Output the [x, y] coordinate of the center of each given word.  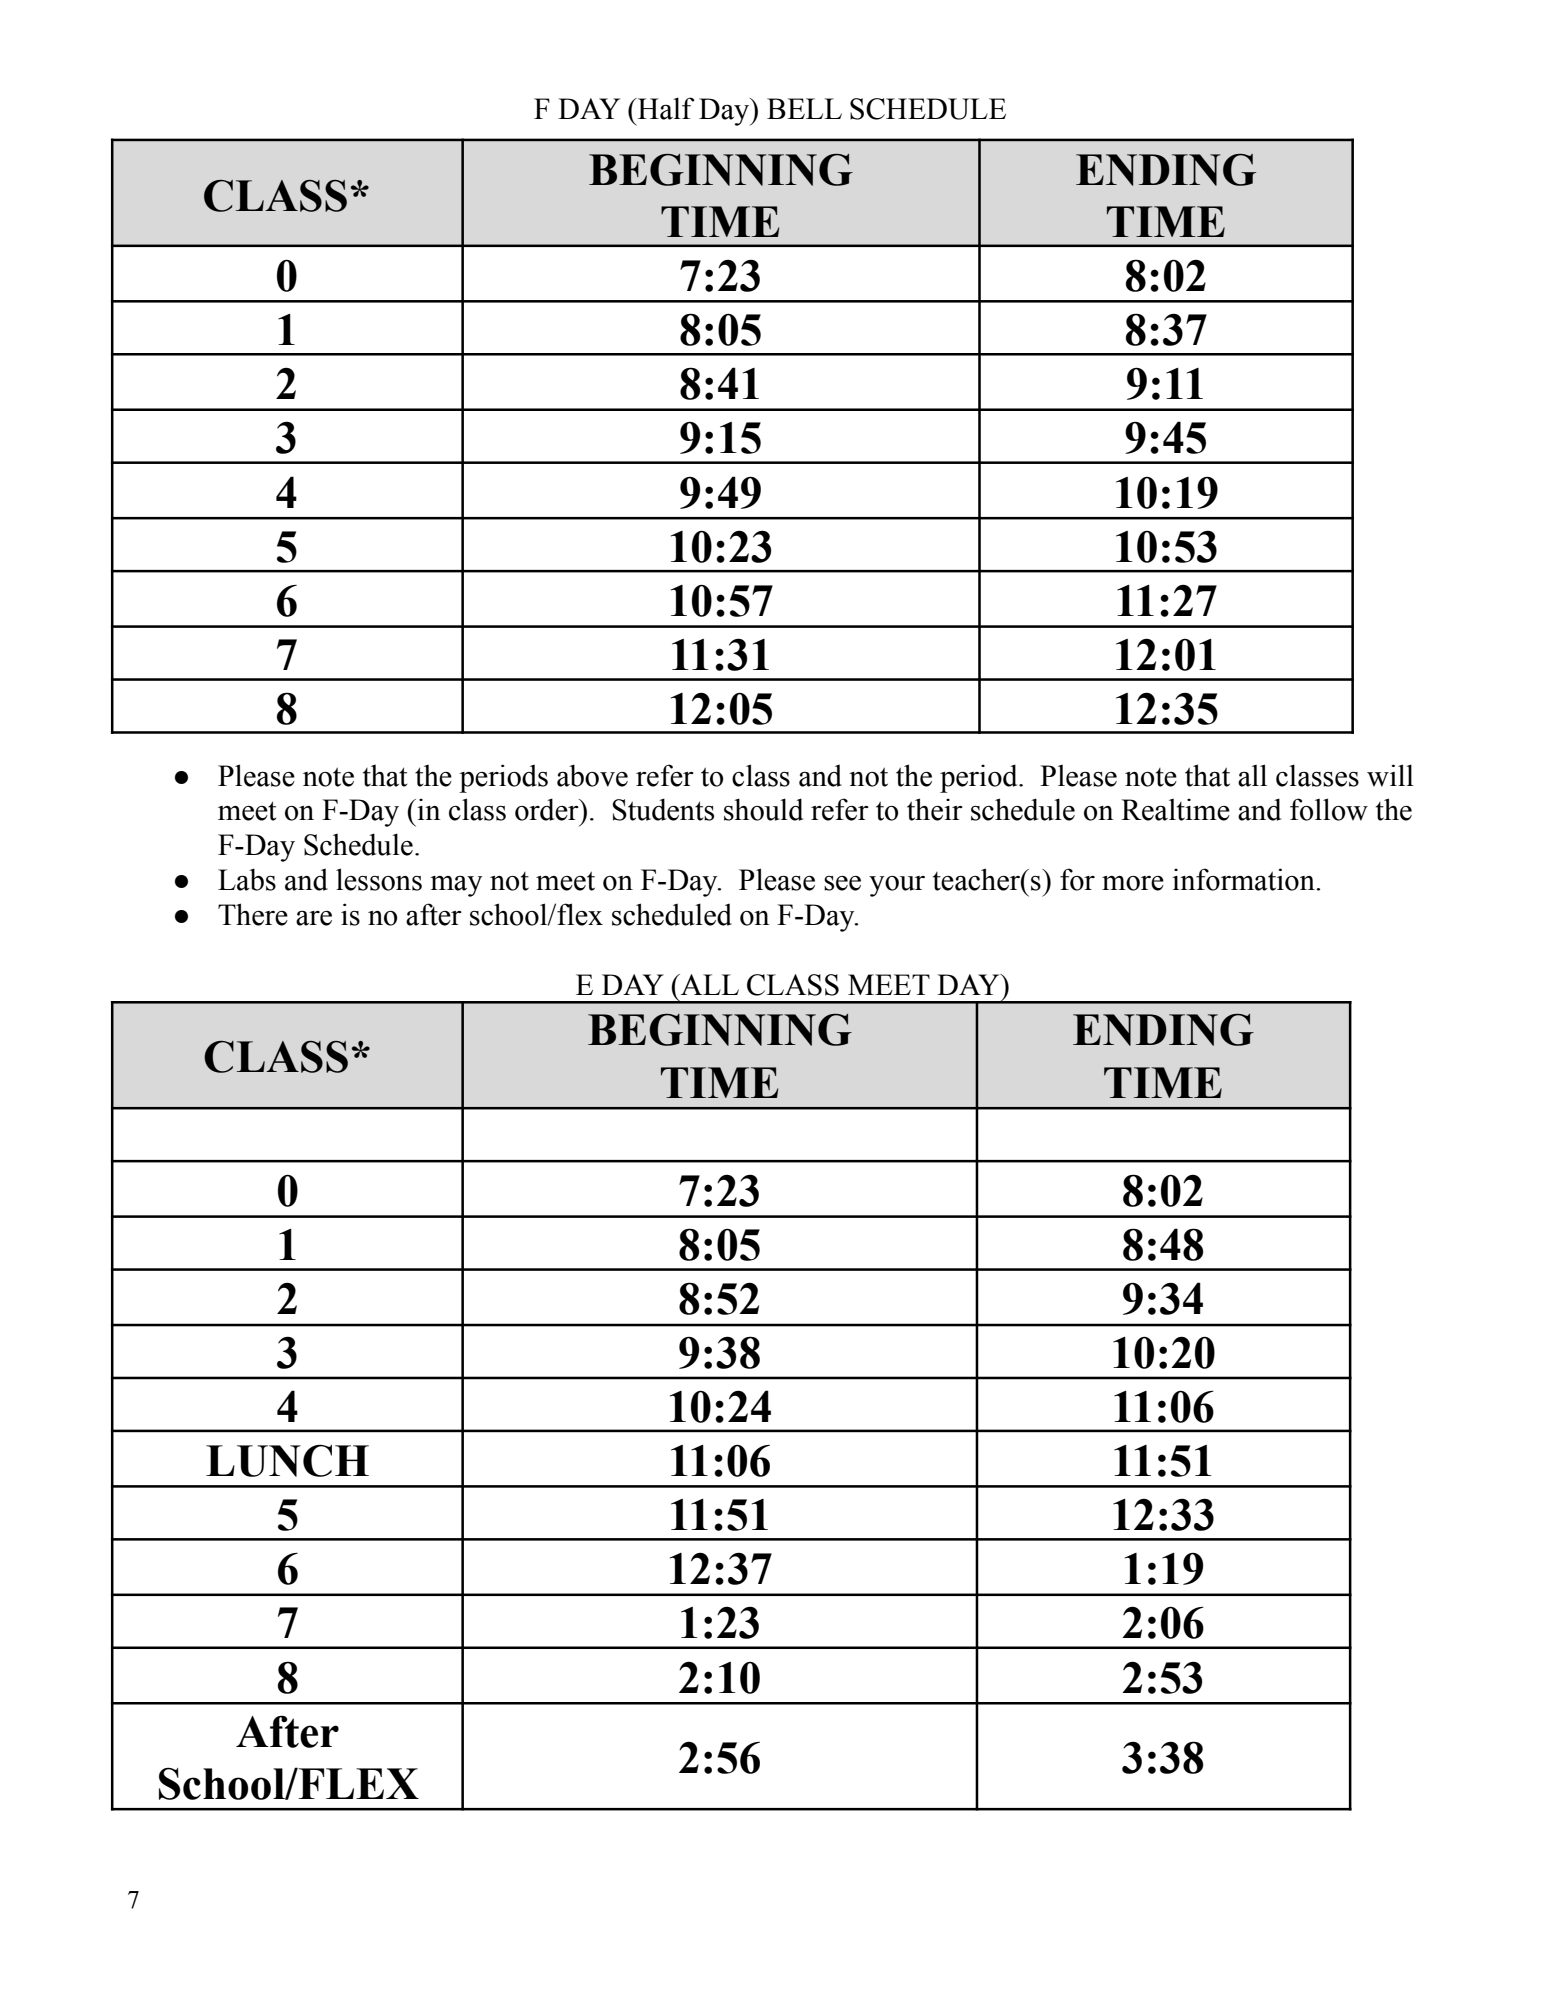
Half [665, 108]
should [763, 809]
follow [1329, 809]
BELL [804, 108]
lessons [379, 879]
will [1390, 775]
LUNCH [287, 1460]
